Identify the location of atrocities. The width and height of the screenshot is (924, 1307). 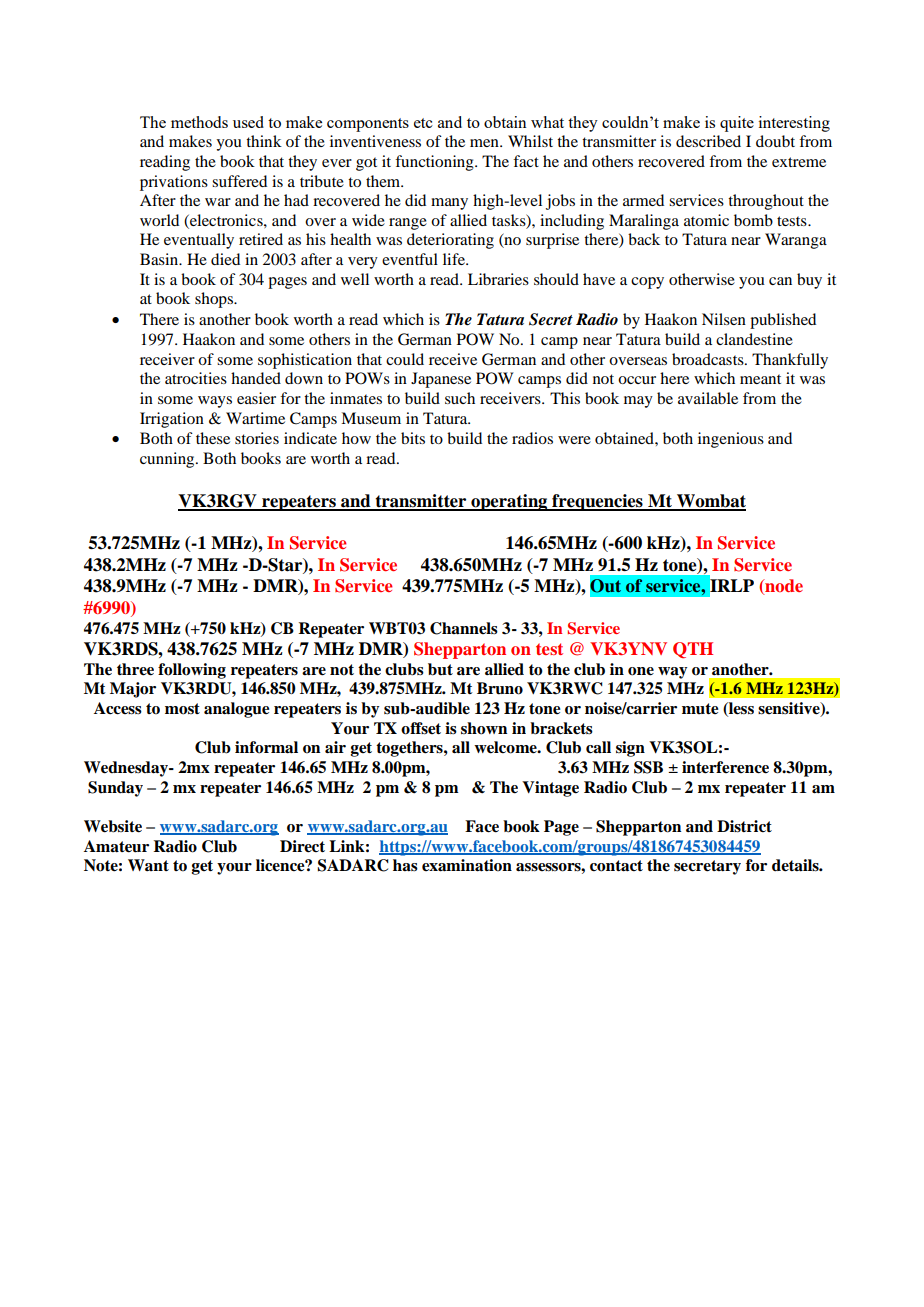
(196, 378).
